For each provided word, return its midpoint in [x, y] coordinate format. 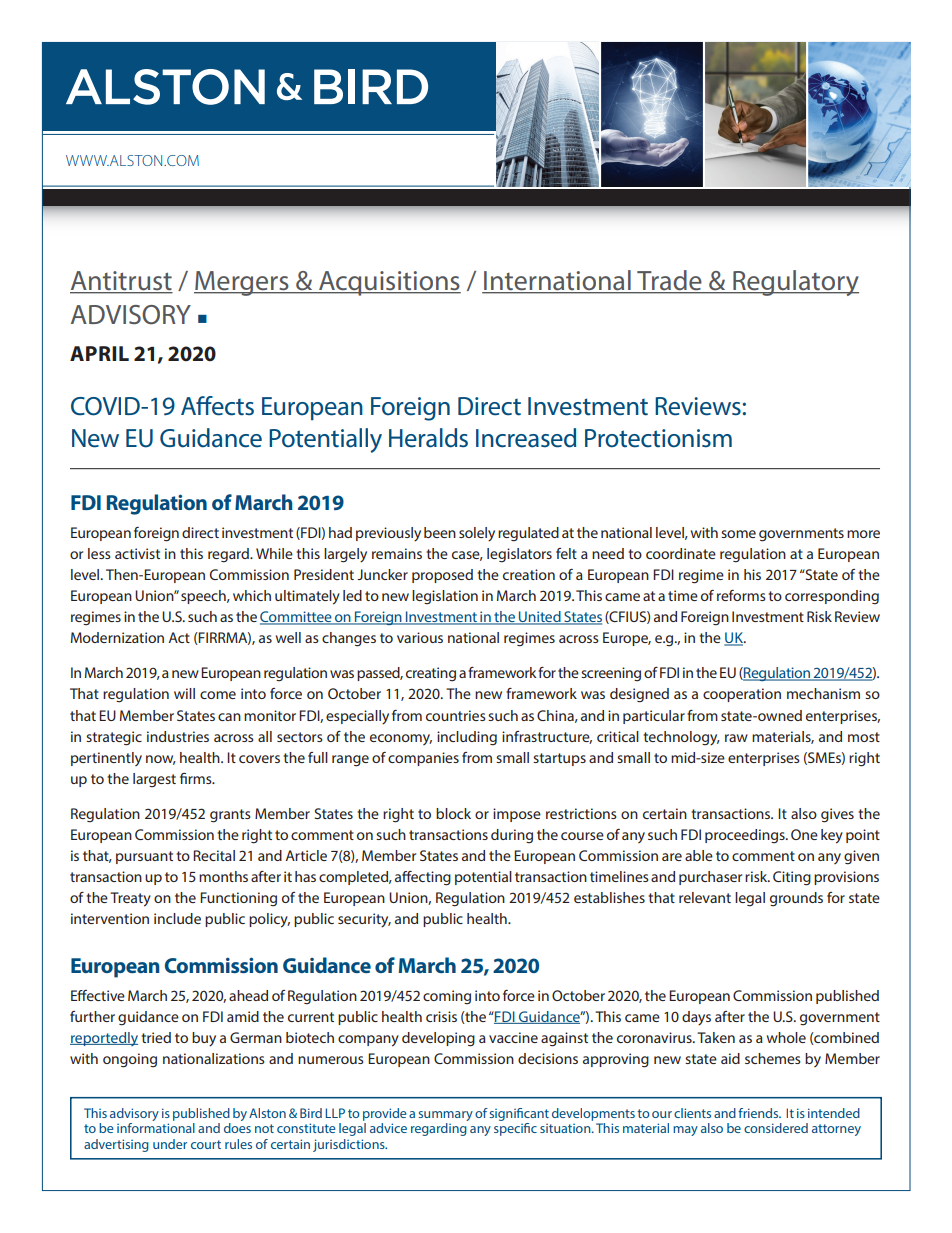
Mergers [242, 283]
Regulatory [795, 283]
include [177, 918]
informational [156, 1126]
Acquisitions [389, 283]
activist [137, 553]
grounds [796, 899]
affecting [423, 878]
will [184, 693]
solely [477, 534]
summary [445, 1116]
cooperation [742, 695]
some [738, 534]
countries [456, 715]
